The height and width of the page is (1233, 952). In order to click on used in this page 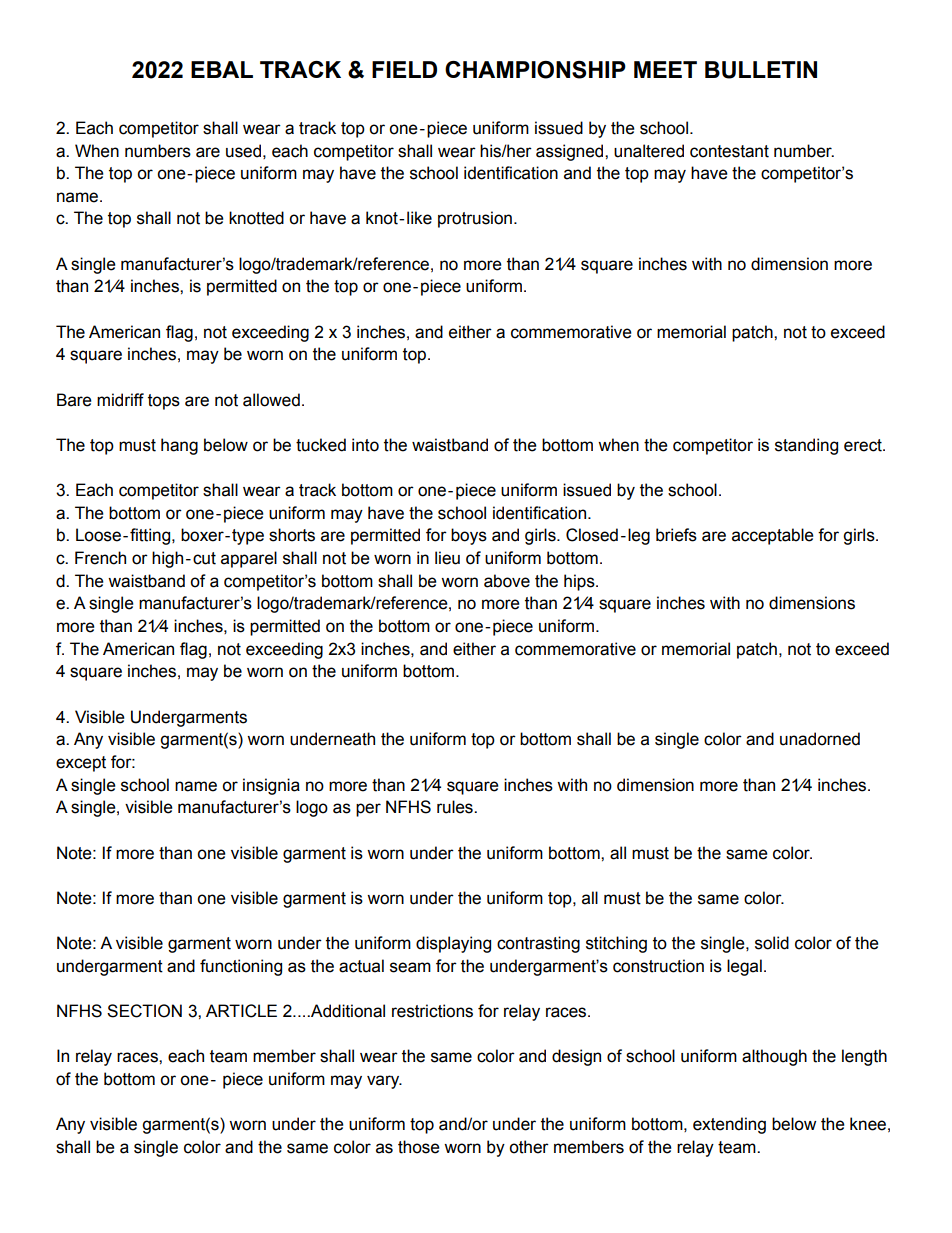, I will do `click(243, 151)`.
